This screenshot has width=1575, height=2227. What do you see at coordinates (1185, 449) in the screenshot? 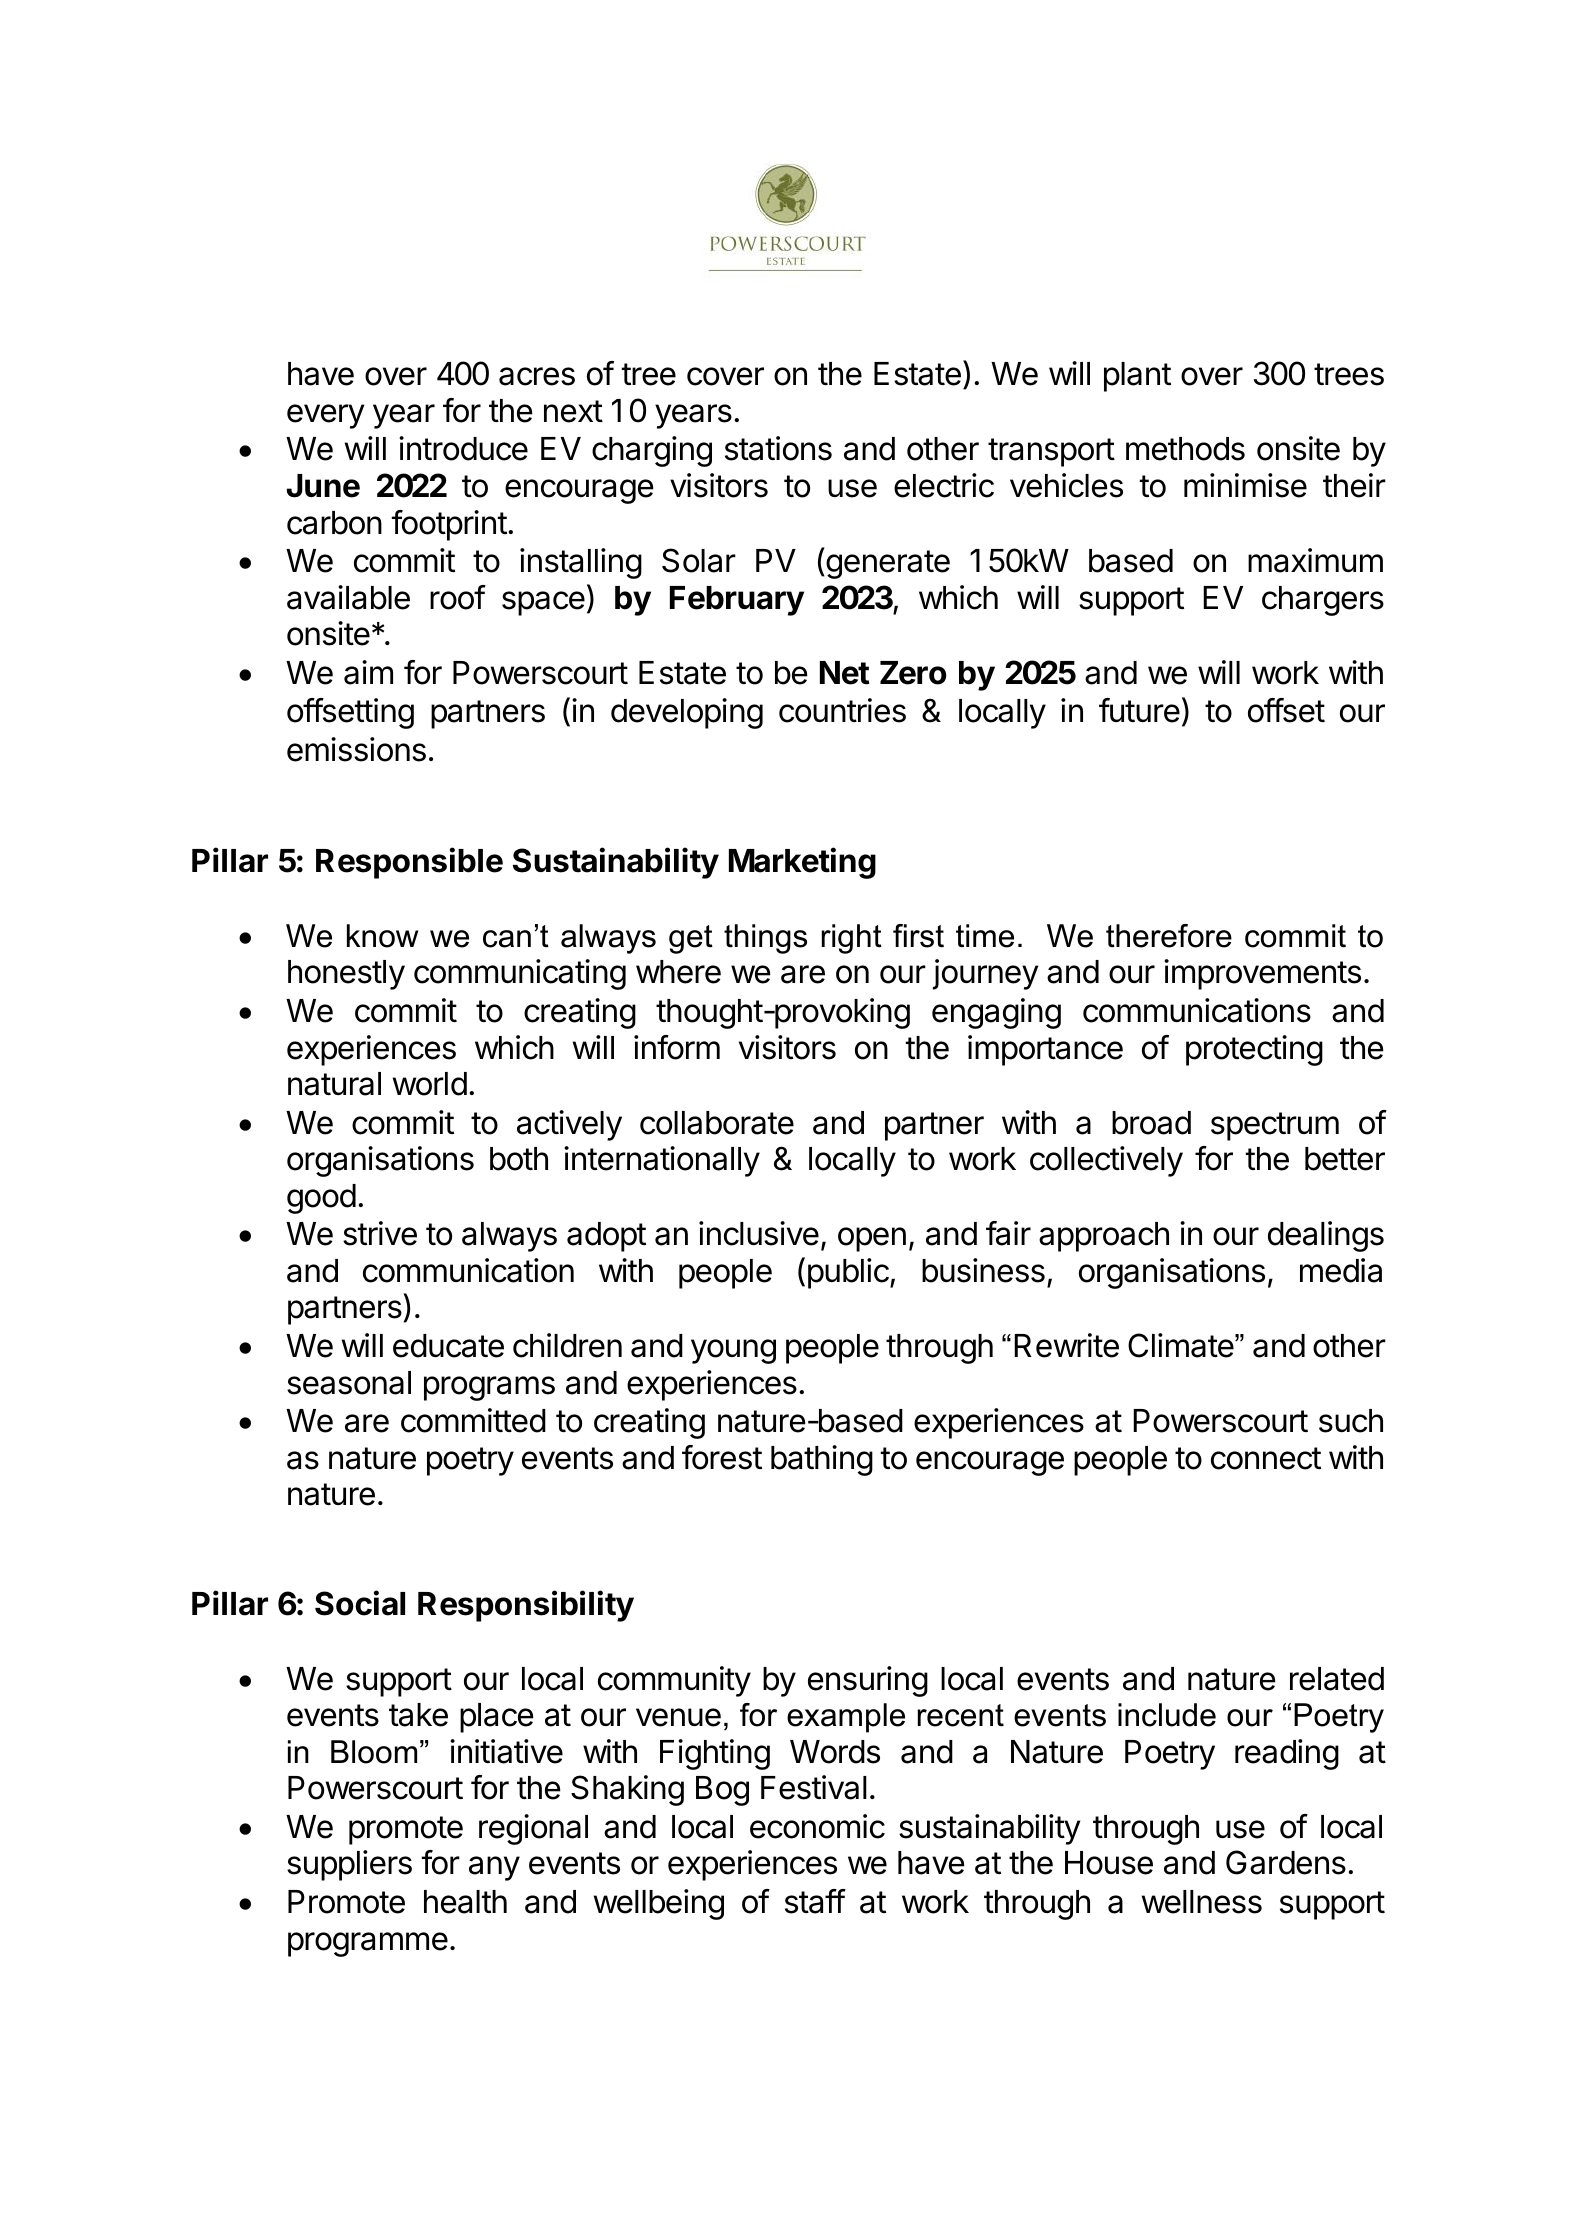
I see `methods` at bounding box center [1185, 449].
